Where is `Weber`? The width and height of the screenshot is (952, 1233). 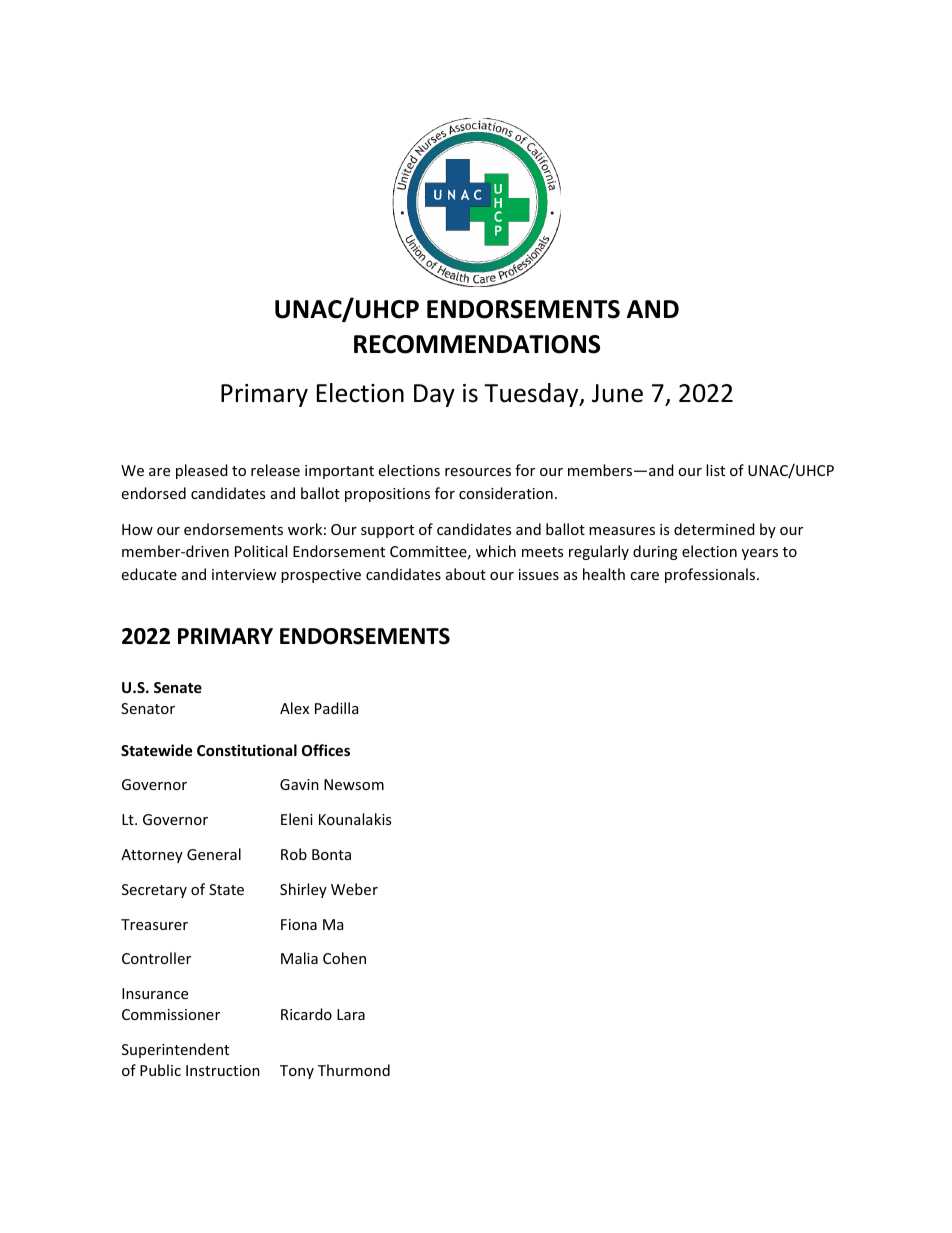 Weber is located at coordinates (354, 889).
